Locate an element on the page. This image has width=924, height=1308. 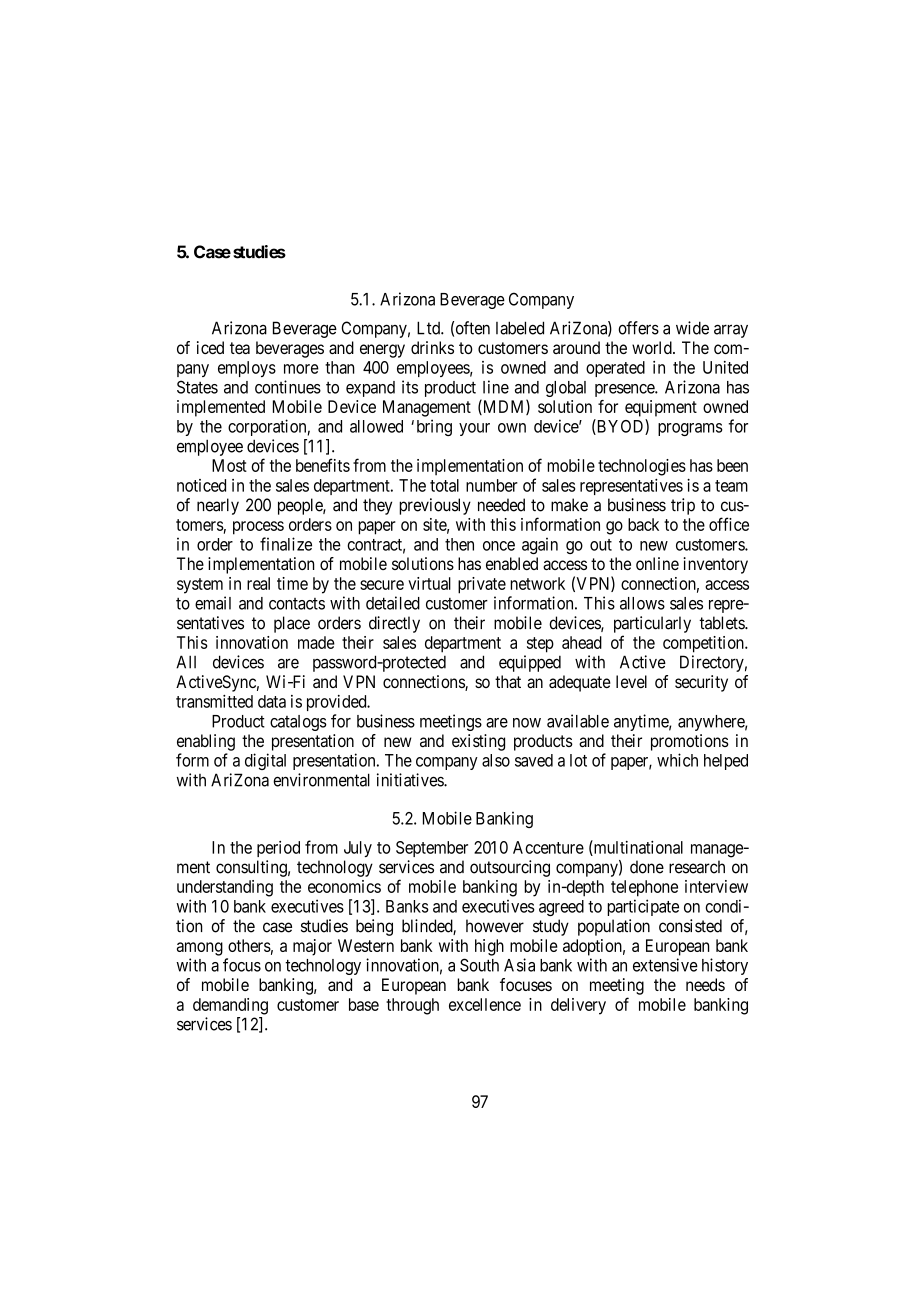
world is located at coordinates (653, 347).
